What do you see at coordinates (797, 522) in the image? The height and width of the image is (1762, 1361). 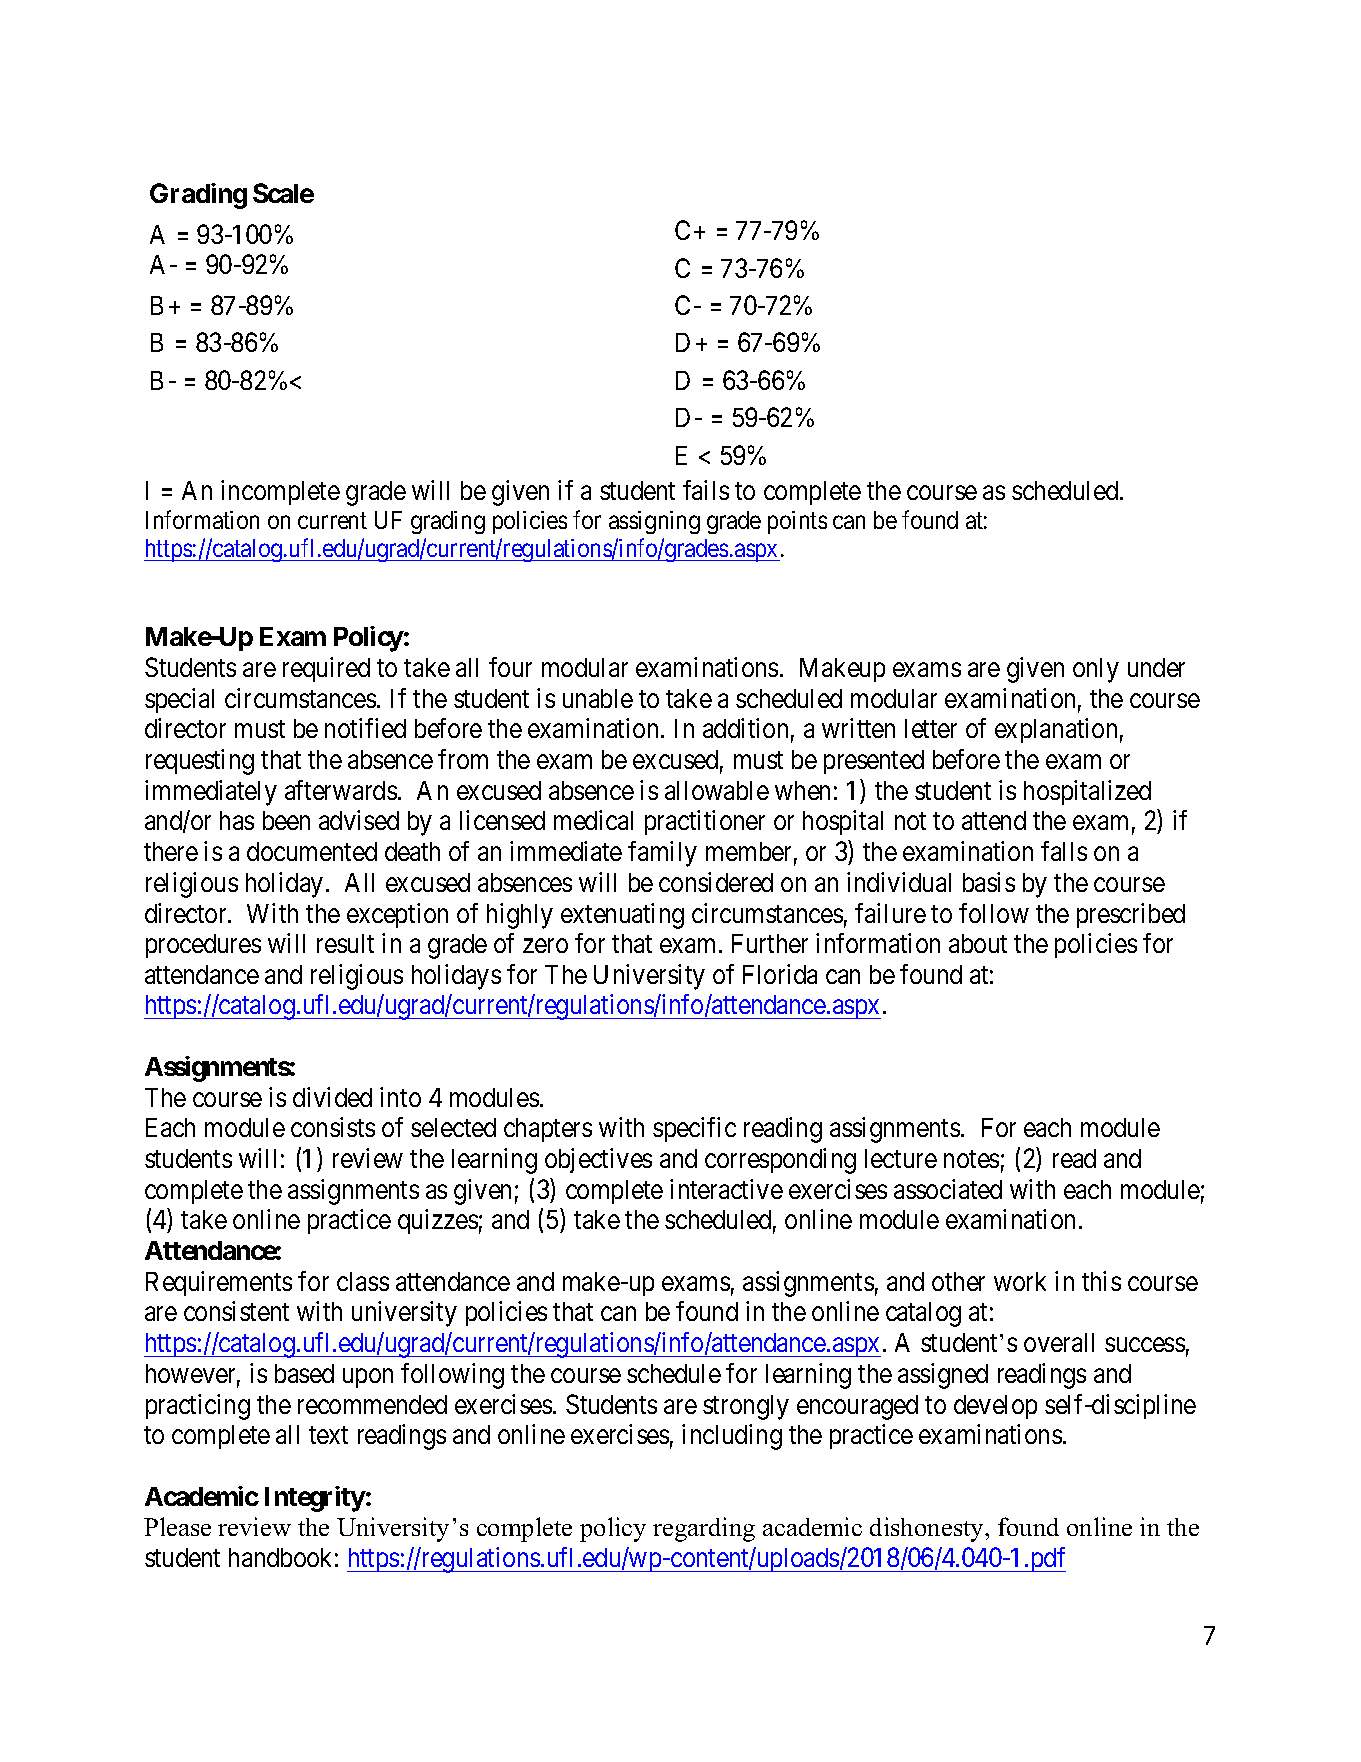 I see `points` at bounding box center [797, 522].
